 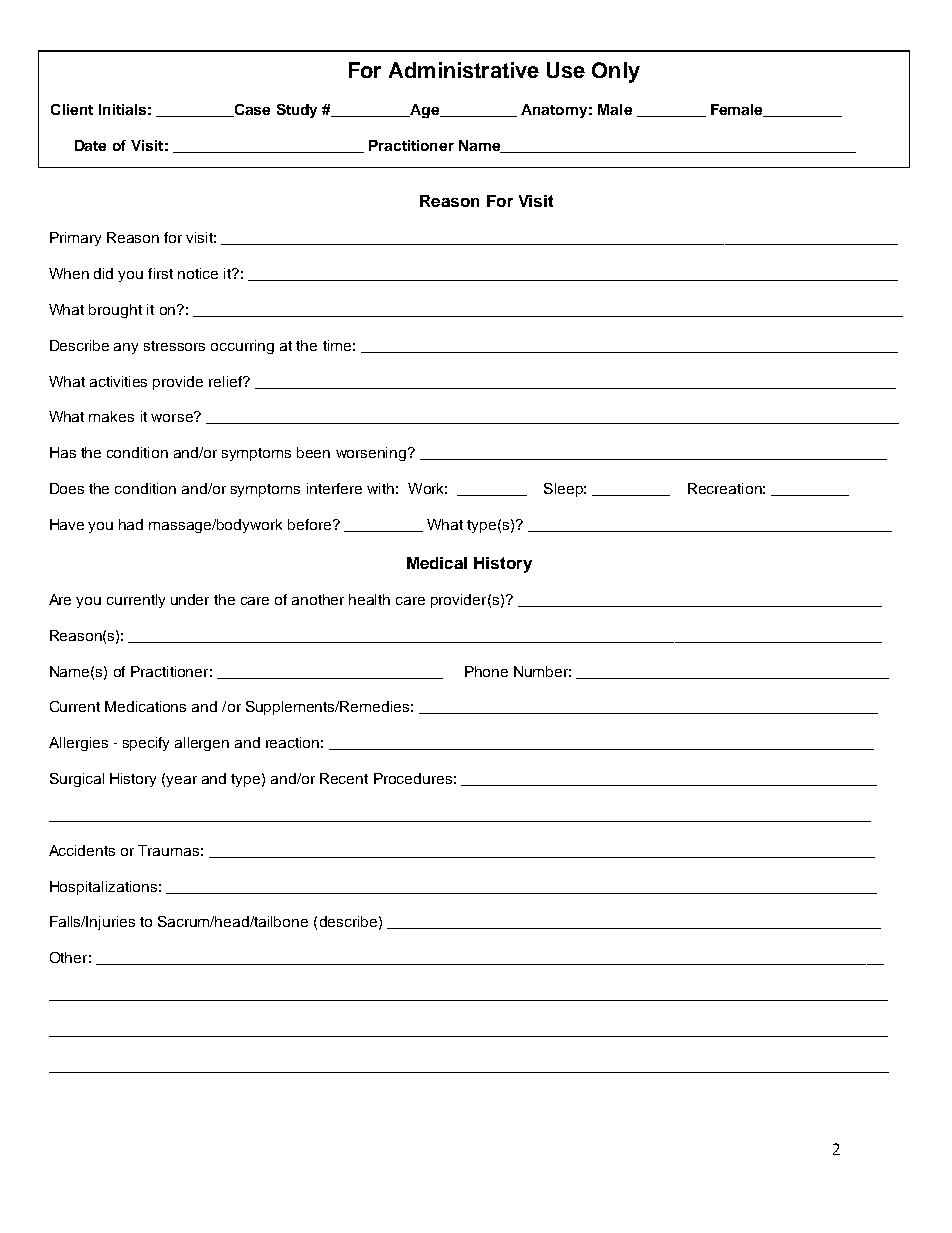 What do you see at coordinates (297, 111) in the screenshot?
I see `Study` at bounding box center [297, 111].
